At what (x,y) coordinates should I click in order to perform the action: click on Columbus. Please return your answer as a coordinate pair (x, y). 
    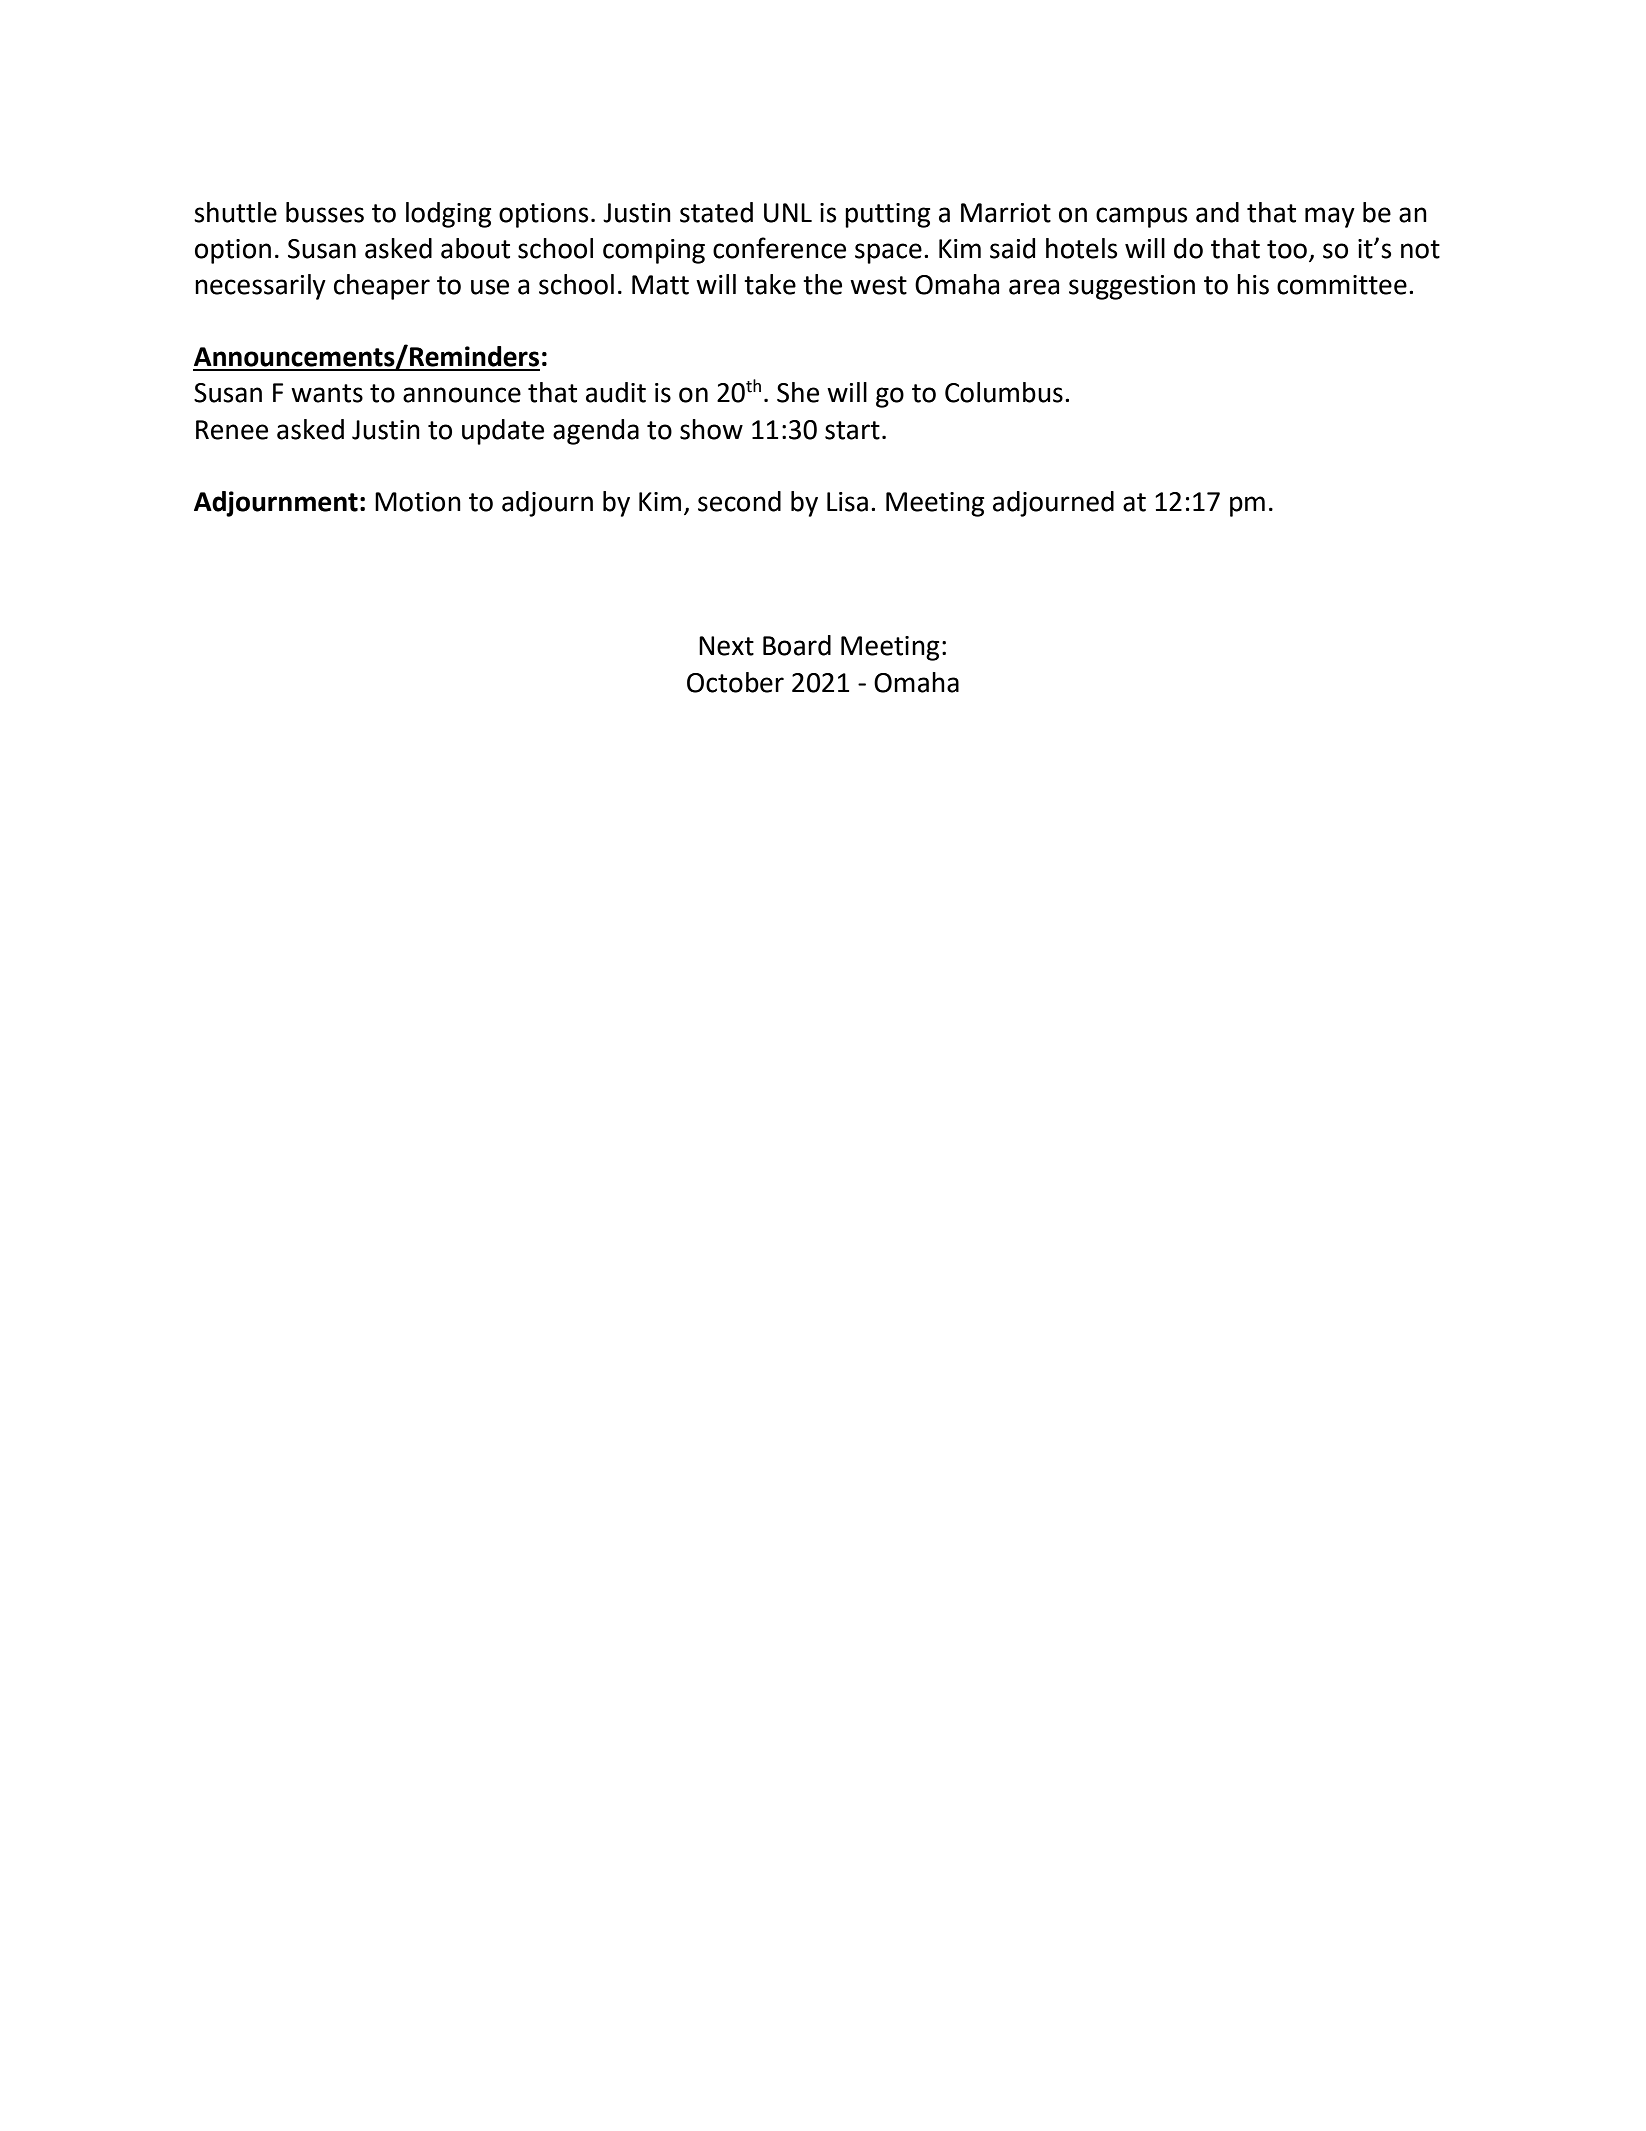
    Looking at the image, I should click on (1004, 392).
